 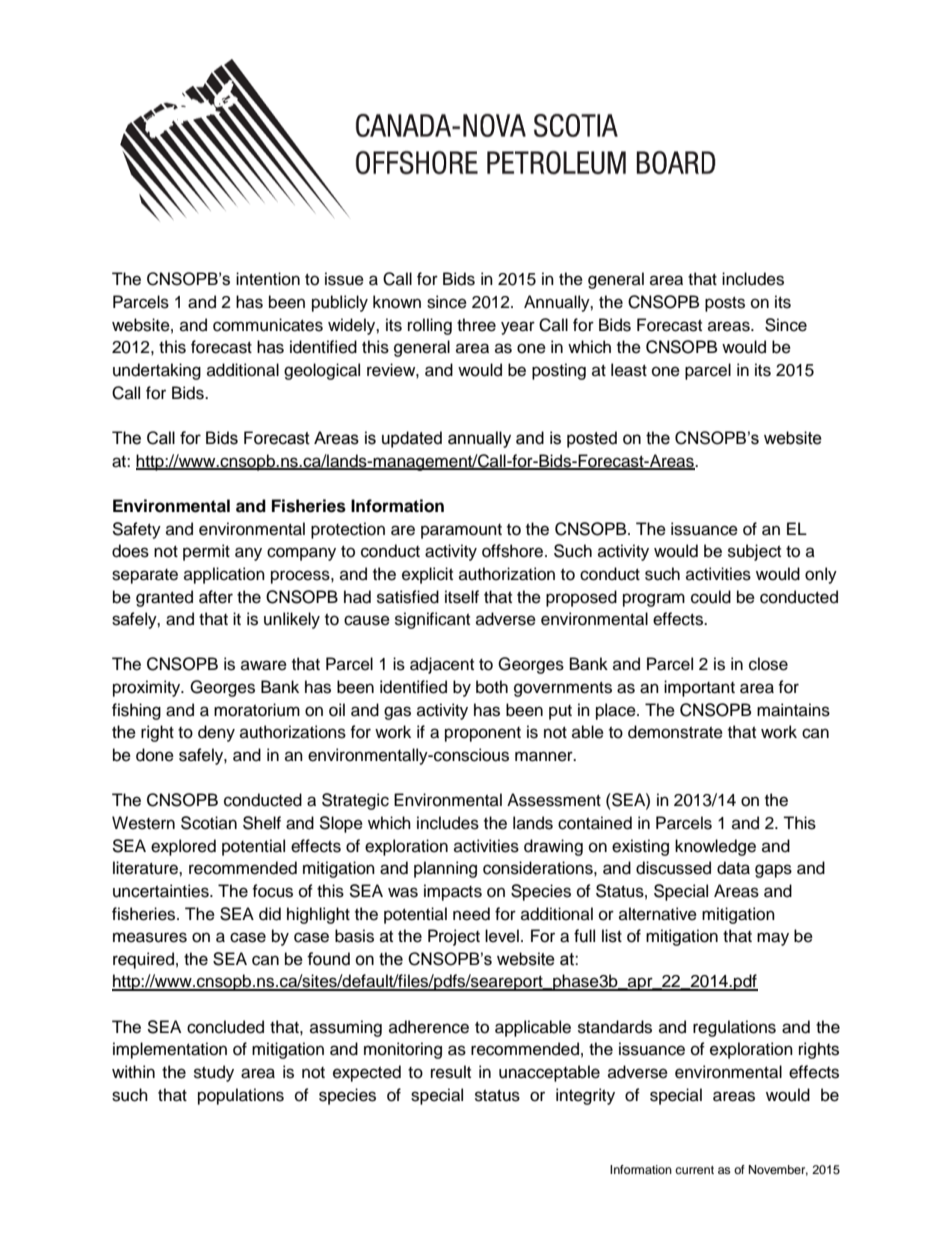 I want to click on result, so click(x=451, y=1072).
